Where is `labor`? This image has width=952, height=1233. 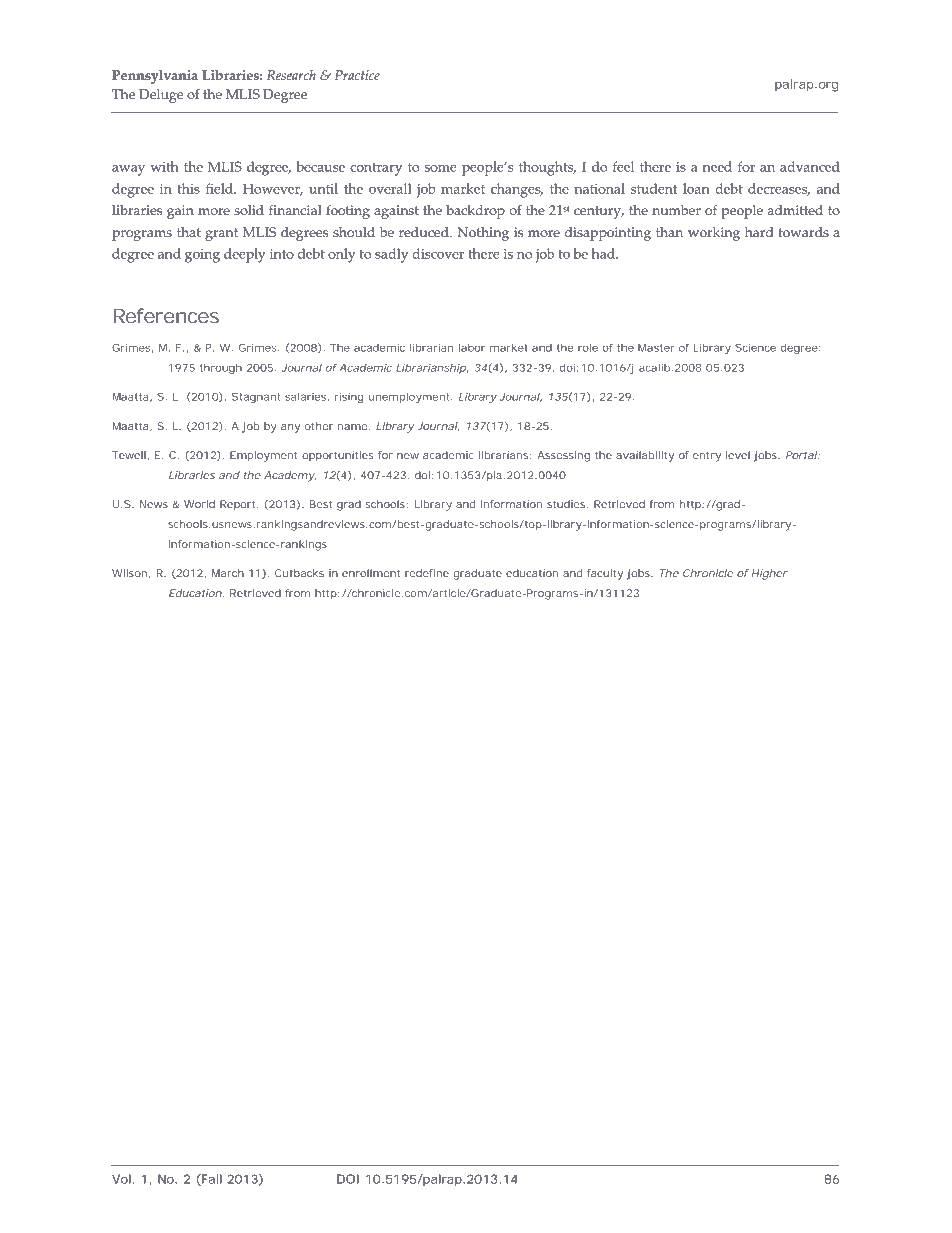 labor is located at coordinates (472, 348).
